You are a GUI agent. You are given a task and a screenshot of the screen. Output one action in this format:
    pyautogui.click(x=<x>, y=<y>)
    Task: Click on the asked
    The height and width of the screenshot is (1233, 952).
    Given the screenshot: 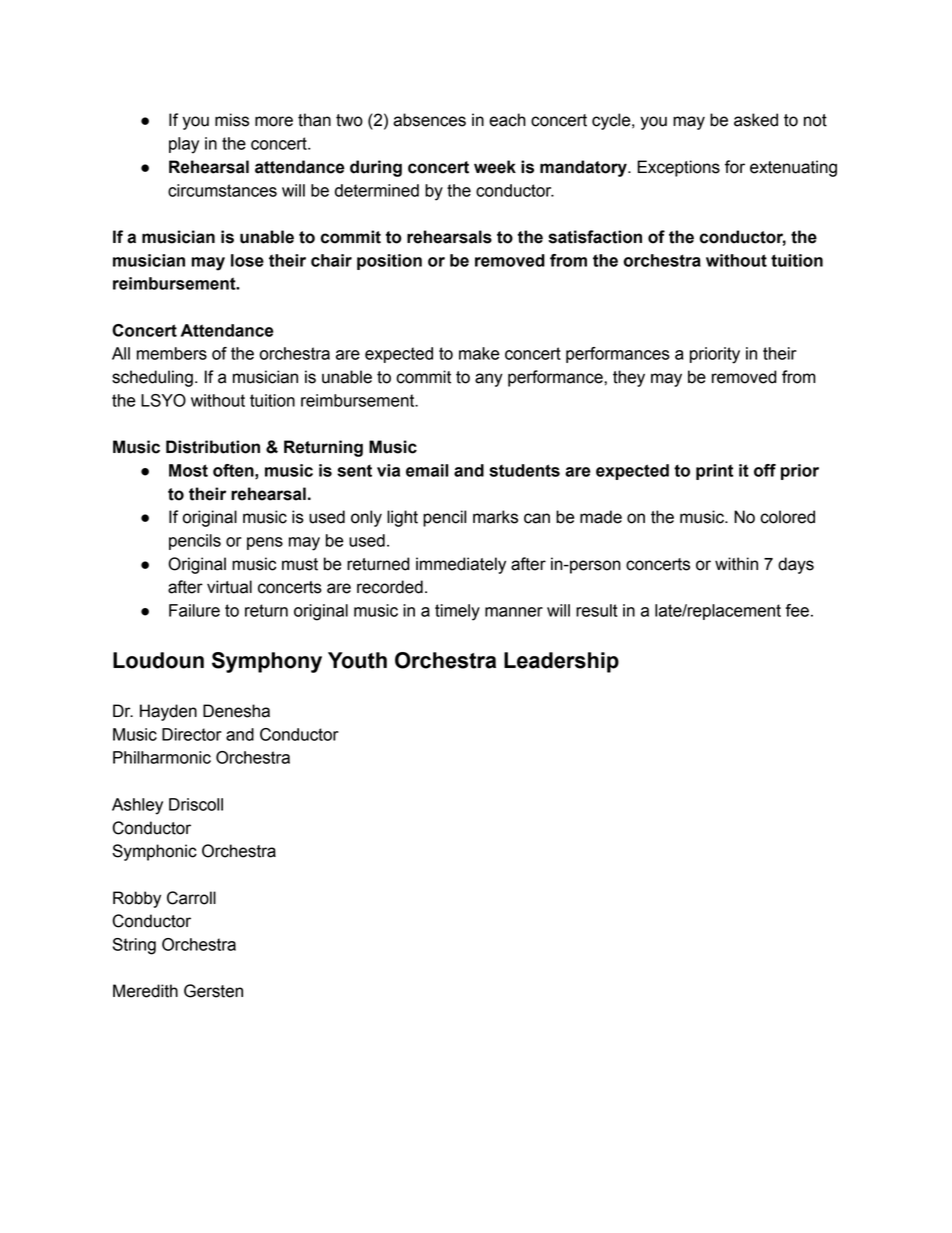 What is the action you would take?
    pyautogui.click(x=756, y=120)
